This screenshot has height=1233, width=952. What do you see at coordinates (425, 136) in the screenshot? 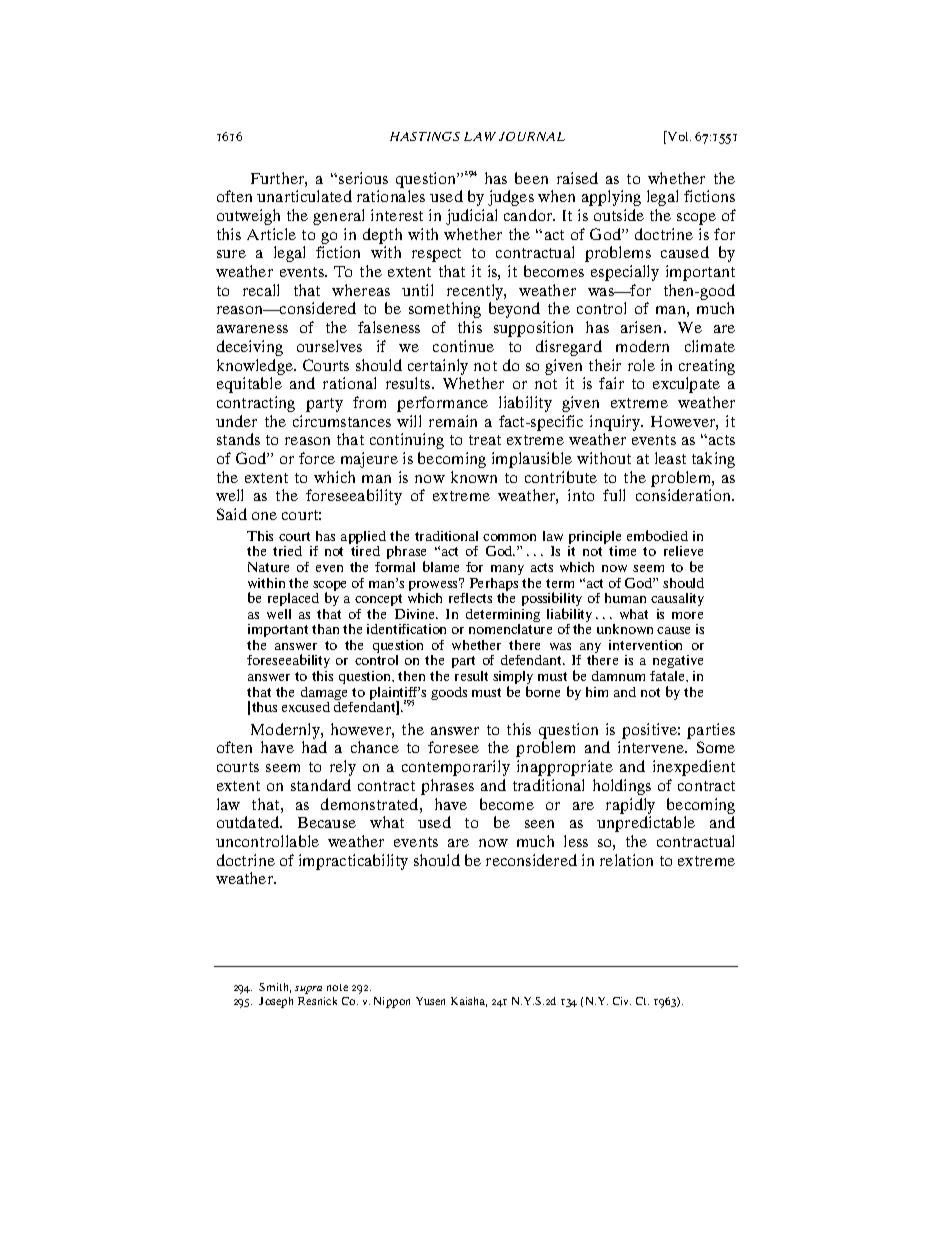
I see `HASTINGS` at bounding box center [425, 136].
